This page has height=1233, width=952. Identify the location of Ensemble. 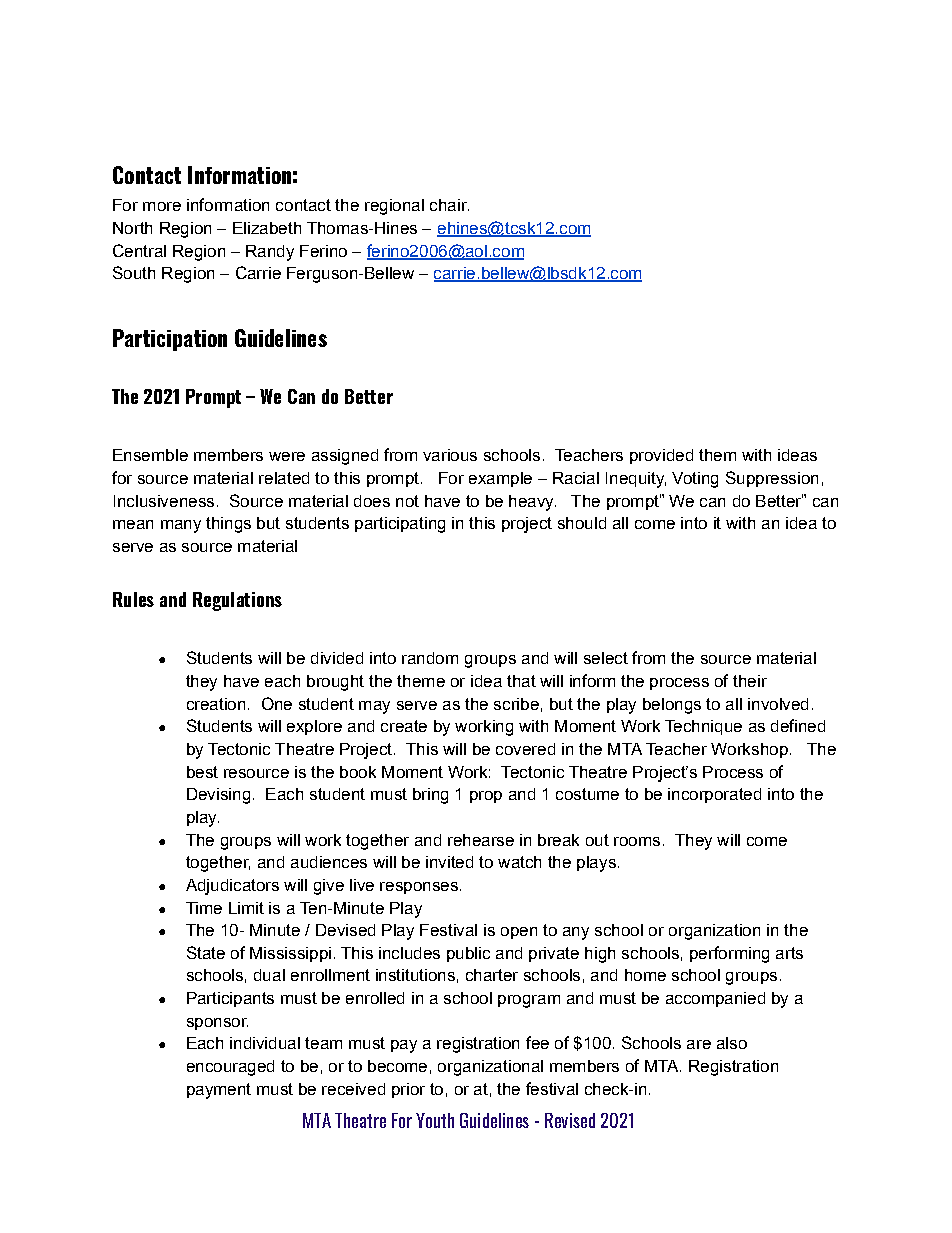
(150, 455).
